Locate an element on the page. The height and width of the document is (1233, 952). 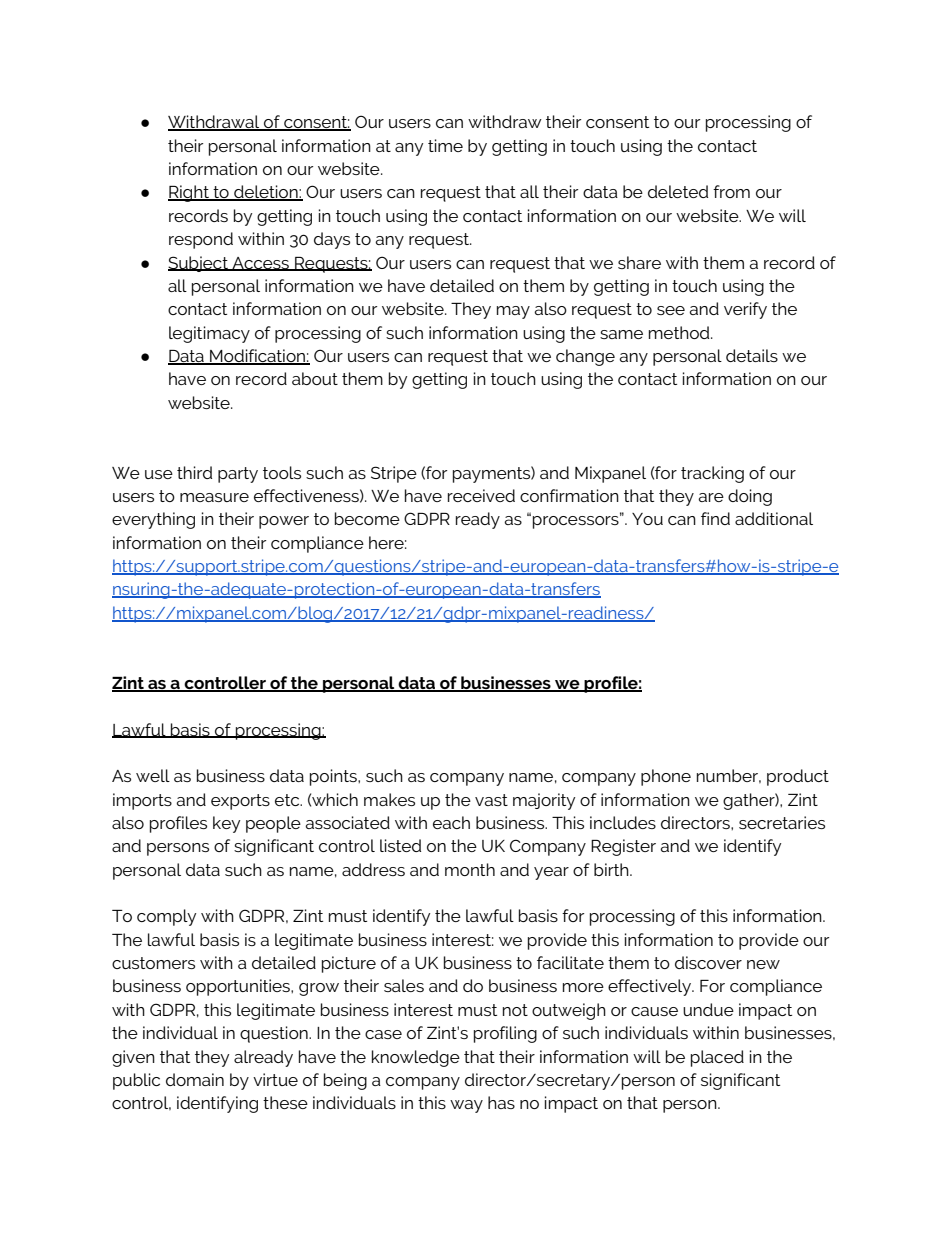
may is located at coordinates (513, 312).
